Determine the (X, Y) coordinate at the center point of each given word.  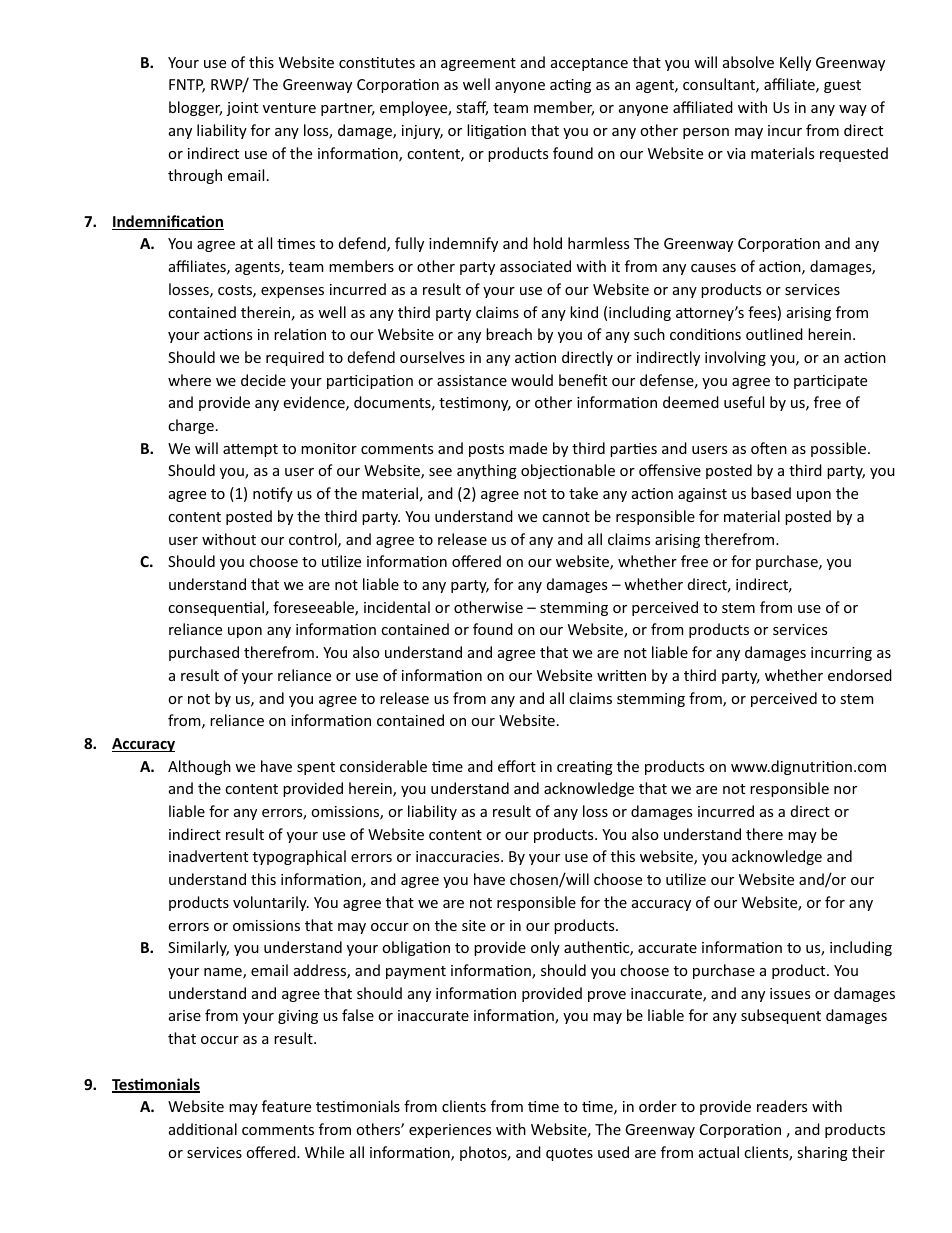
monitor (329, 448)
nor (845, 790)
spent (316, 768)
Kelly (795, 63)
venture (289, 108)
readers (782, 1106)
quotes (569, 1154)
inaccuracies (459, 856)
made (528, 448)
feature (286, 1106)
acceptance (589, 64)
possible (840, 449)
